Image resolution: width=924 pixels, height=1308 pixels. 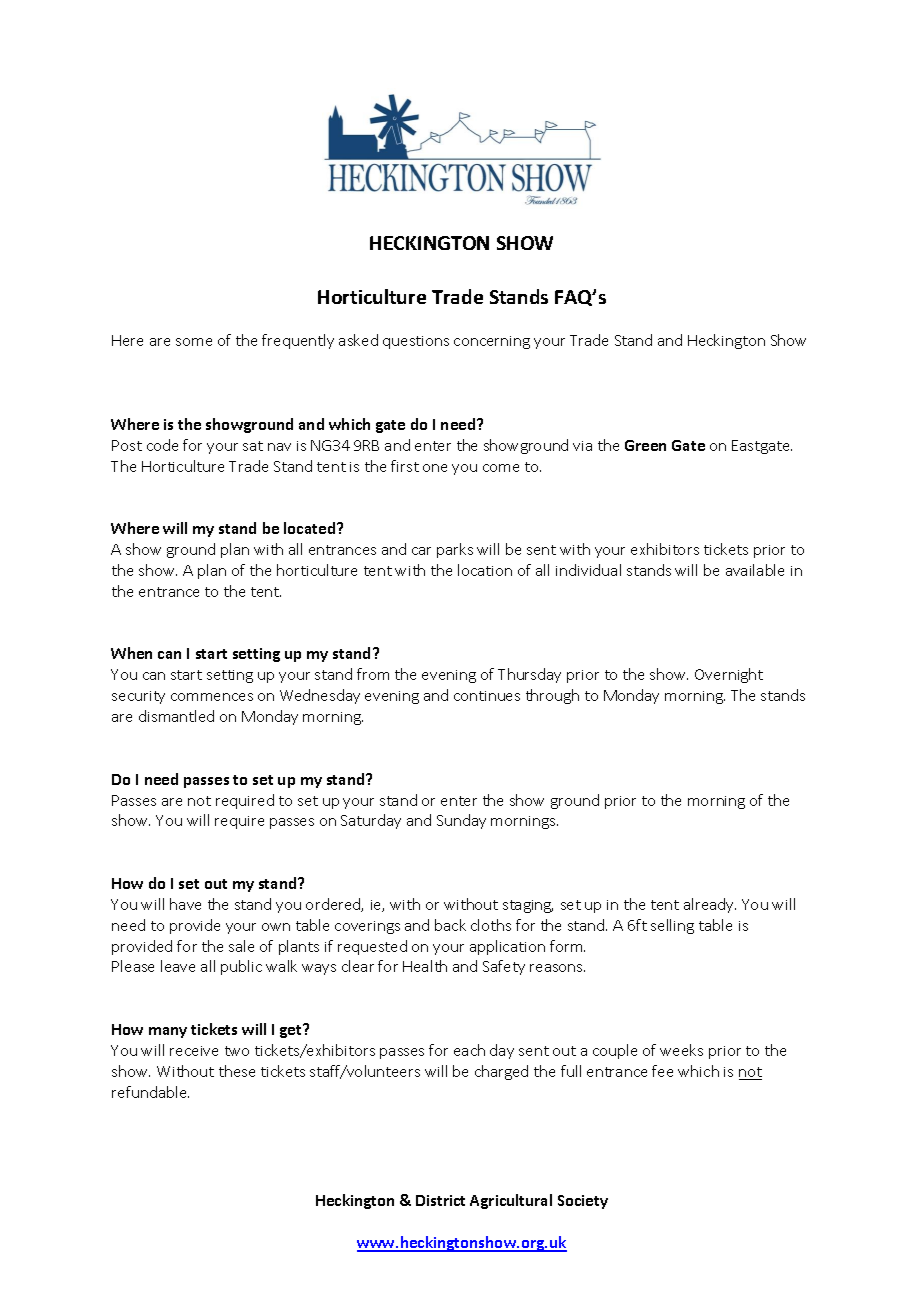 What do you see at coordinates (672, 926) in the page?
I see `selling` at bounding box center [672, 926].
